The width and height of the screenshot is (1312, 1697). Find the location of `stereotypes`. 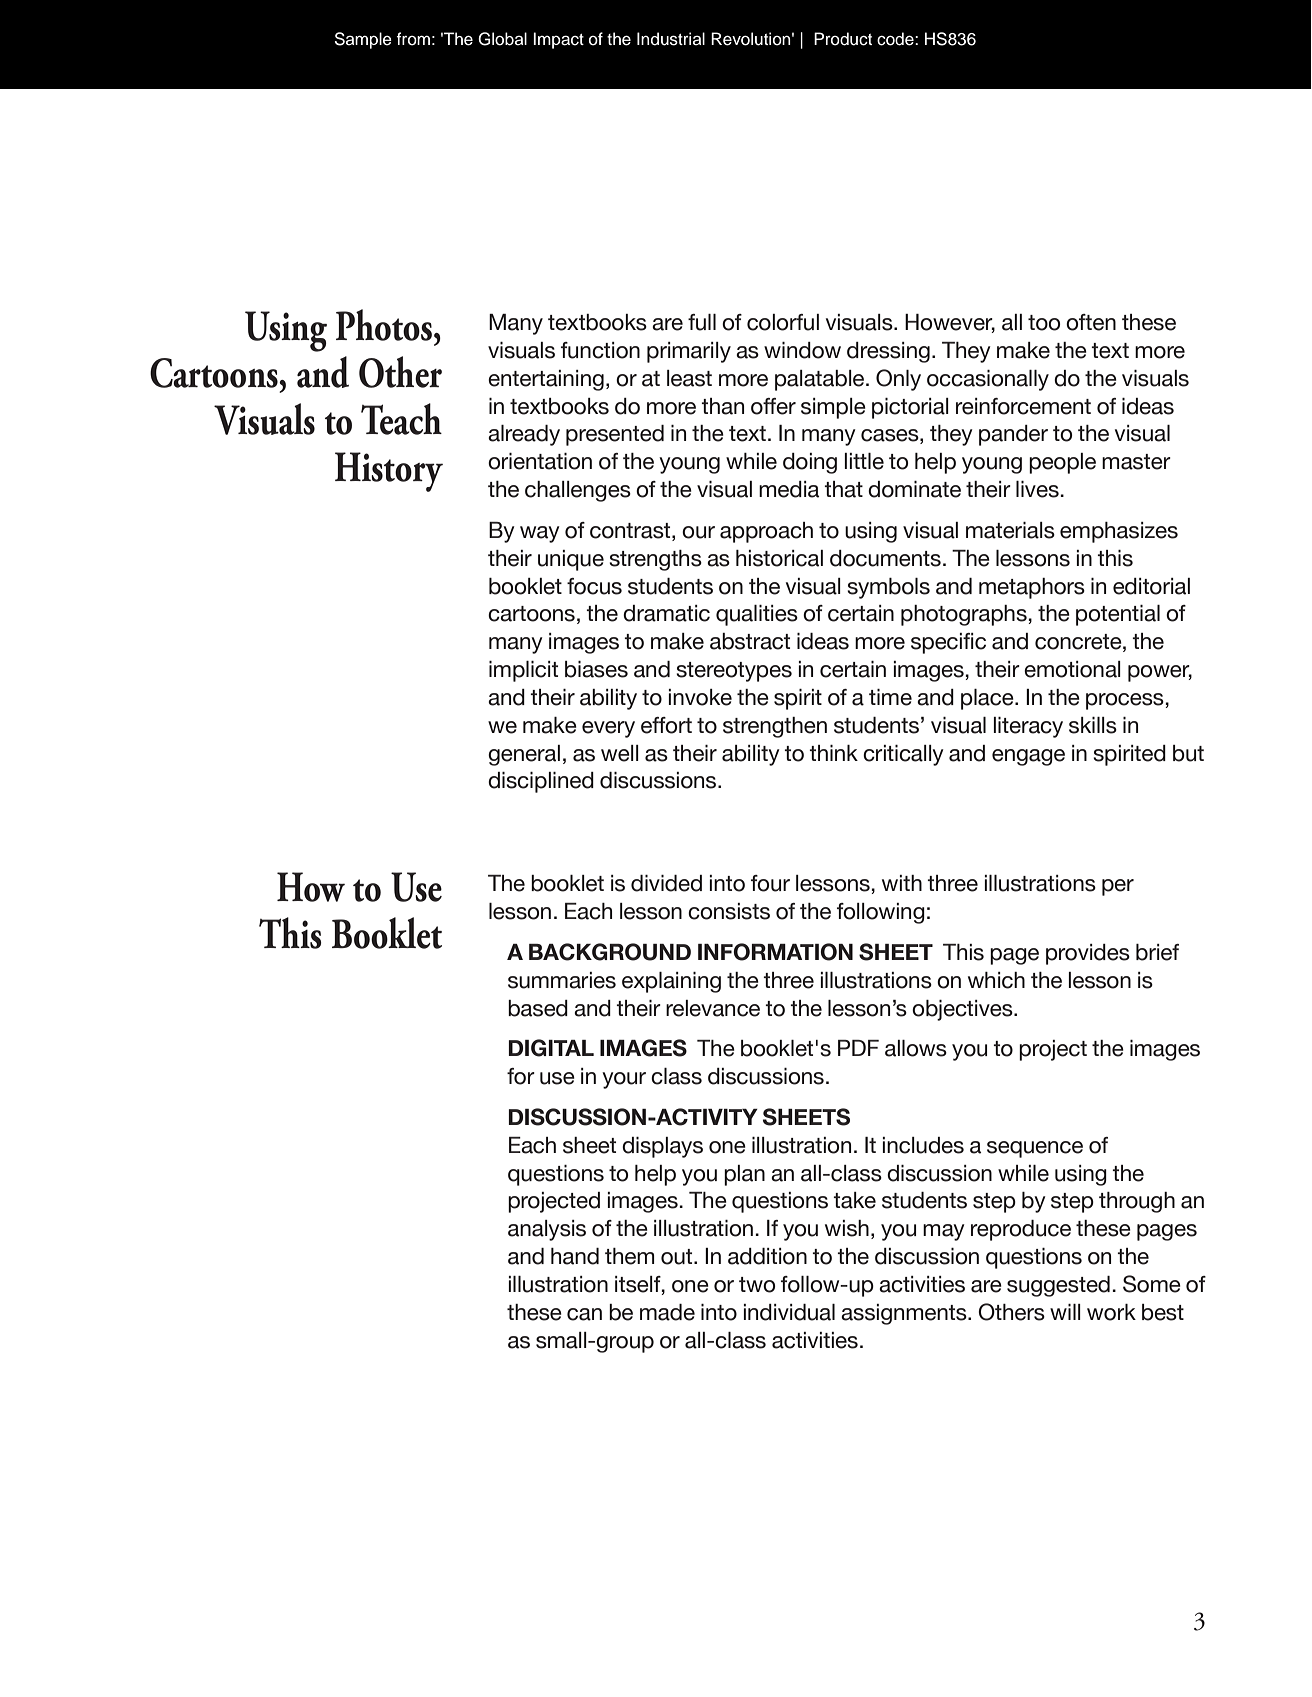

stereotypes is located at coordinates (734, 672).
